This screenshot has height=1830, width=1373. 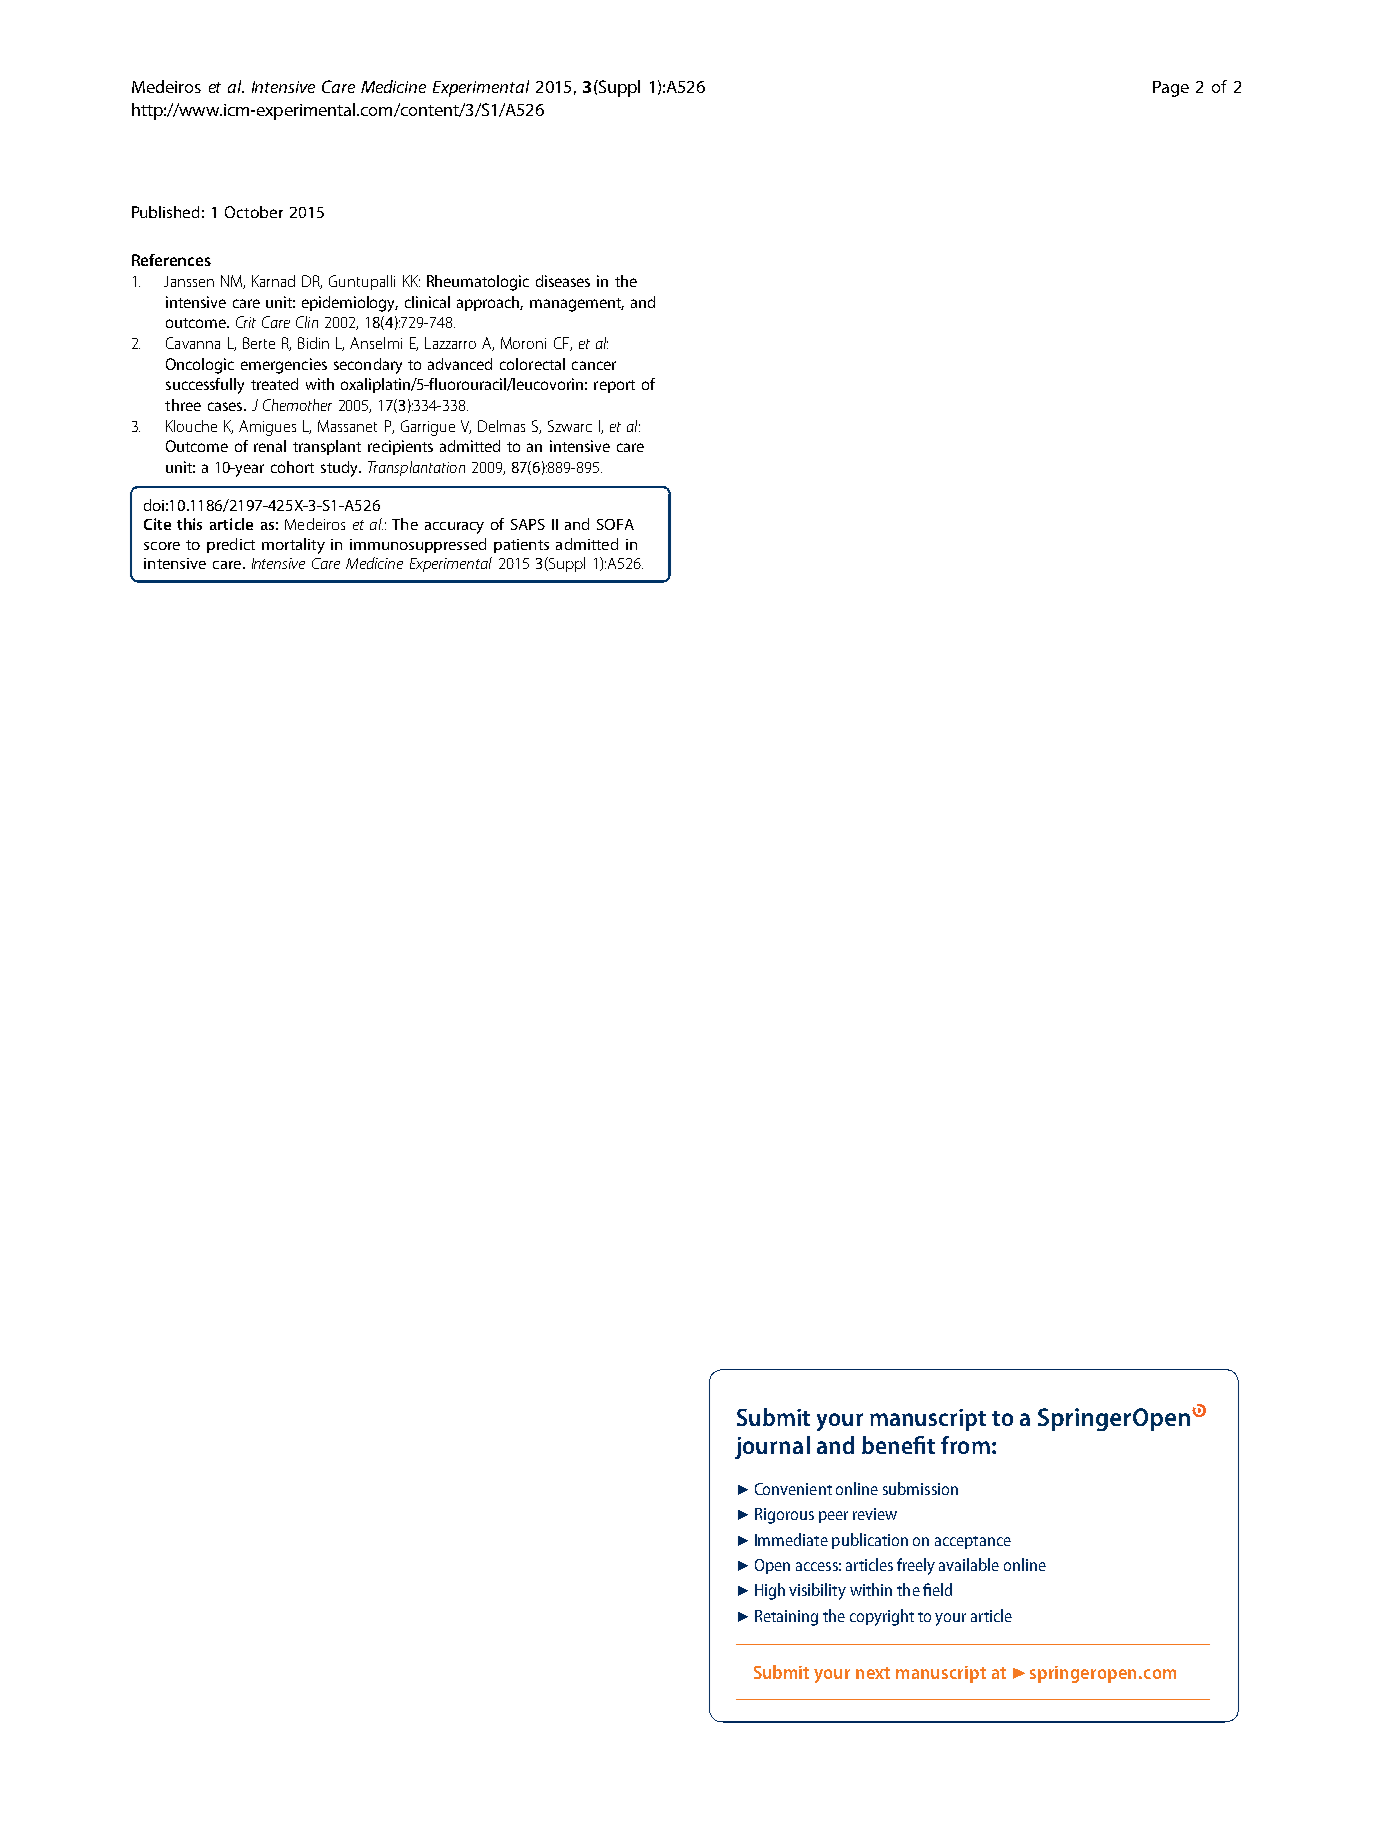 What do you see at coordinates (969, 1564) in the screenshot?
I see `available` at bounding box center [969, 1564].
